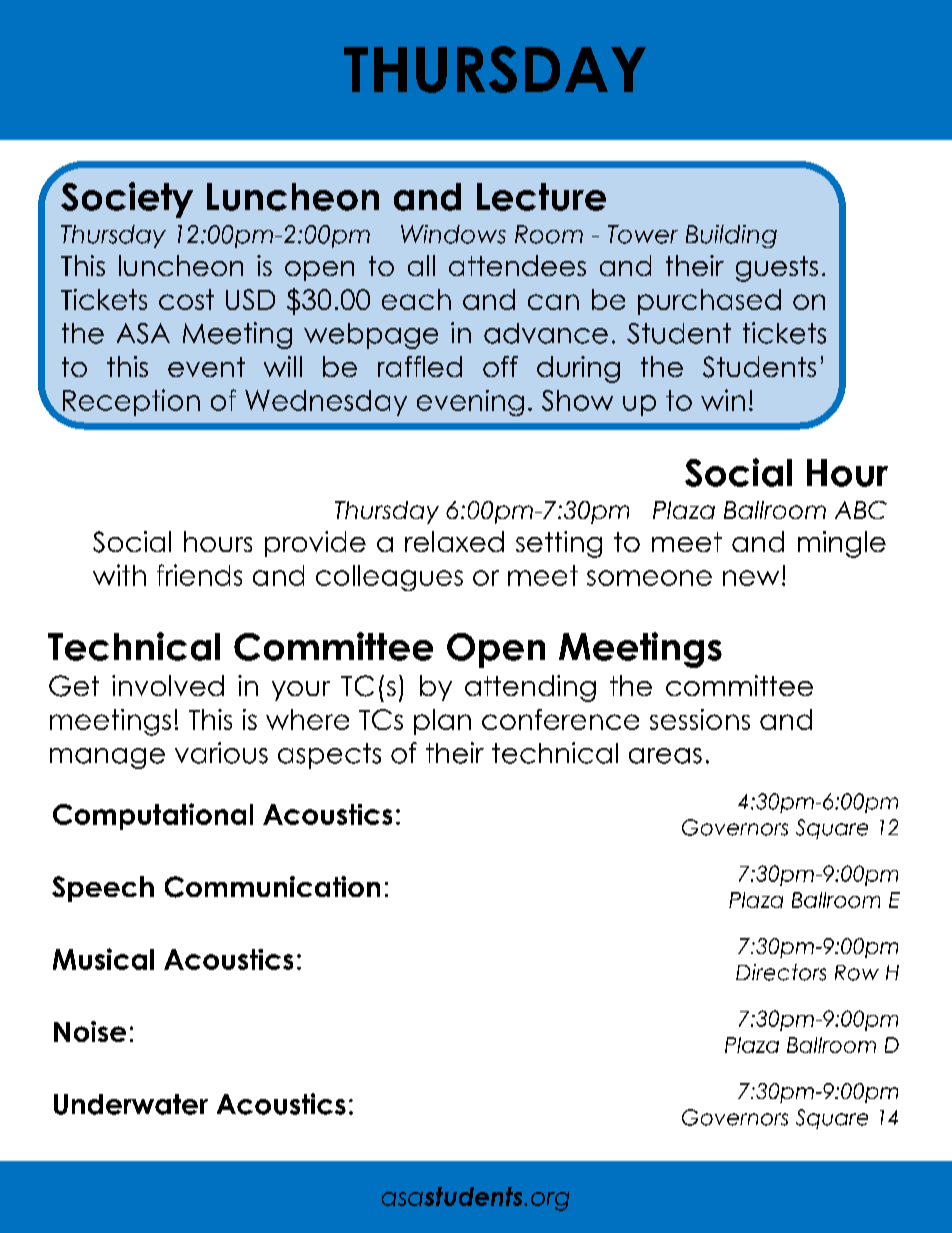 This screenshot has width=952, height=1233. I want to click on Row, so click(857, 973).
